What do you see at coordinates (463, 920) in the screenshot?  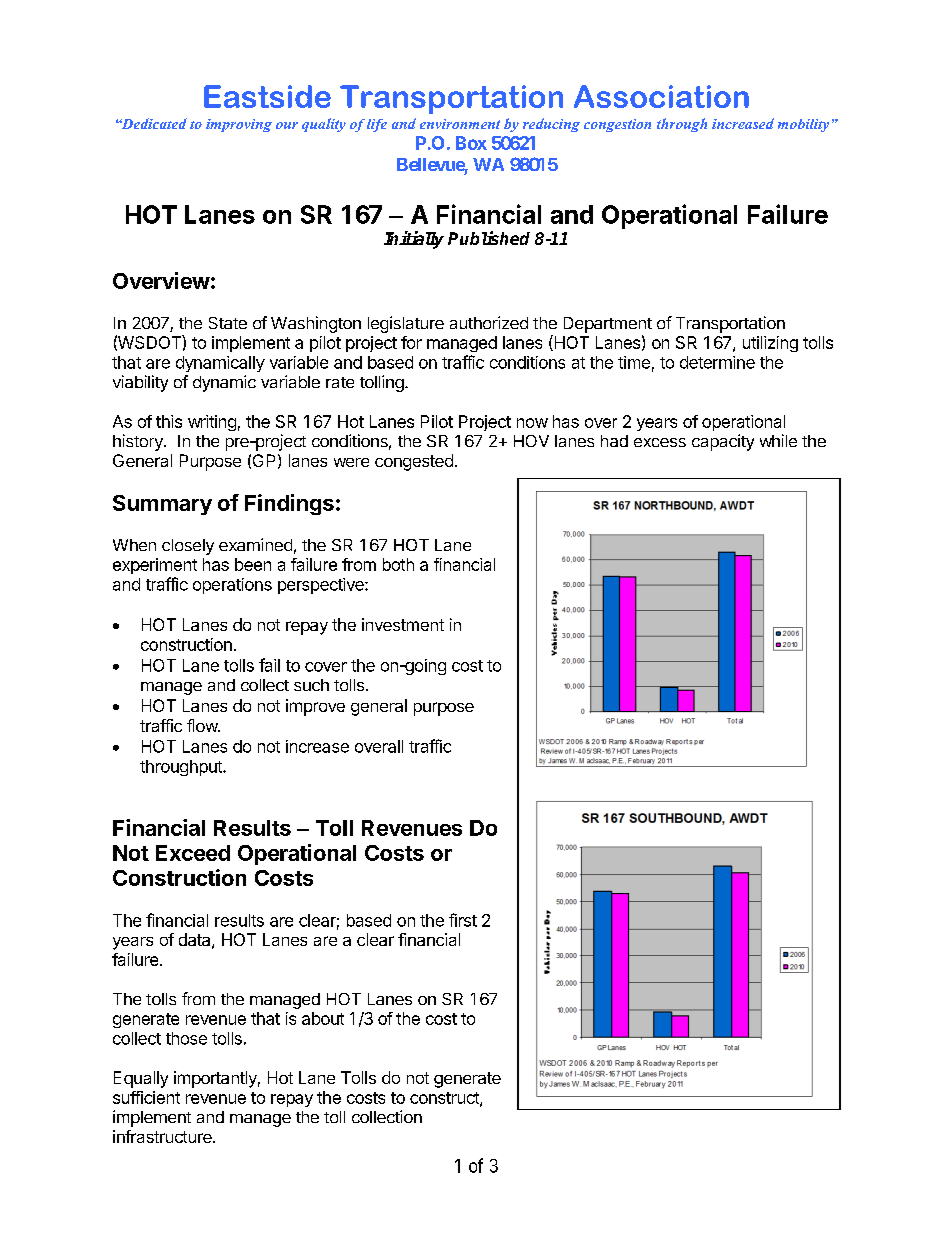 I see `first` at bounding box center [463, 920].
